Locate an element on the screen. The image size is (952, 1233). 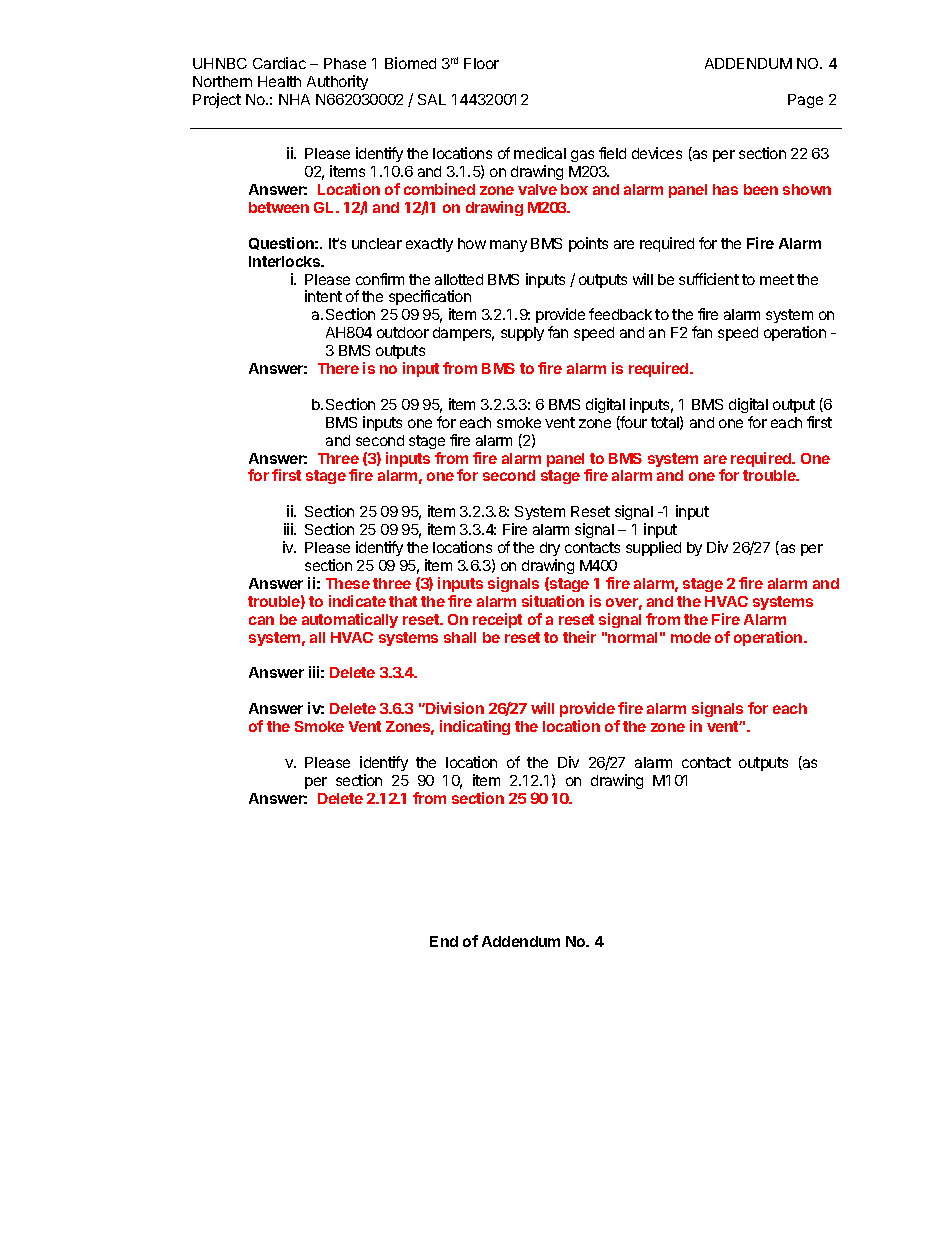
Floor is located at coordinates (481, 63).
